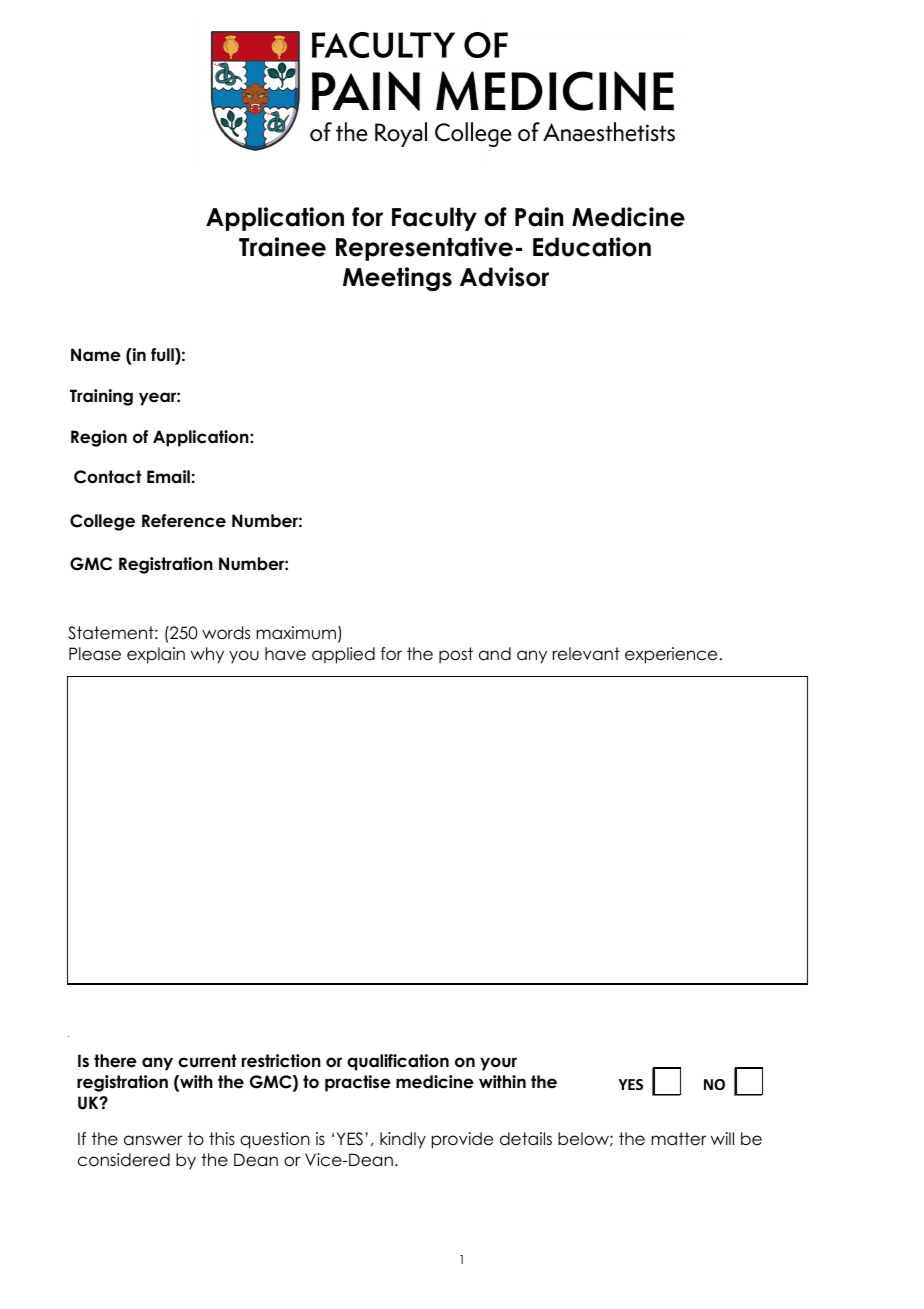 This screenshot has height=1309, width=924. What do you see at coordinates (153, 1140) in the screenshot?
I see `answer` at bounding box center [153, 1140].
